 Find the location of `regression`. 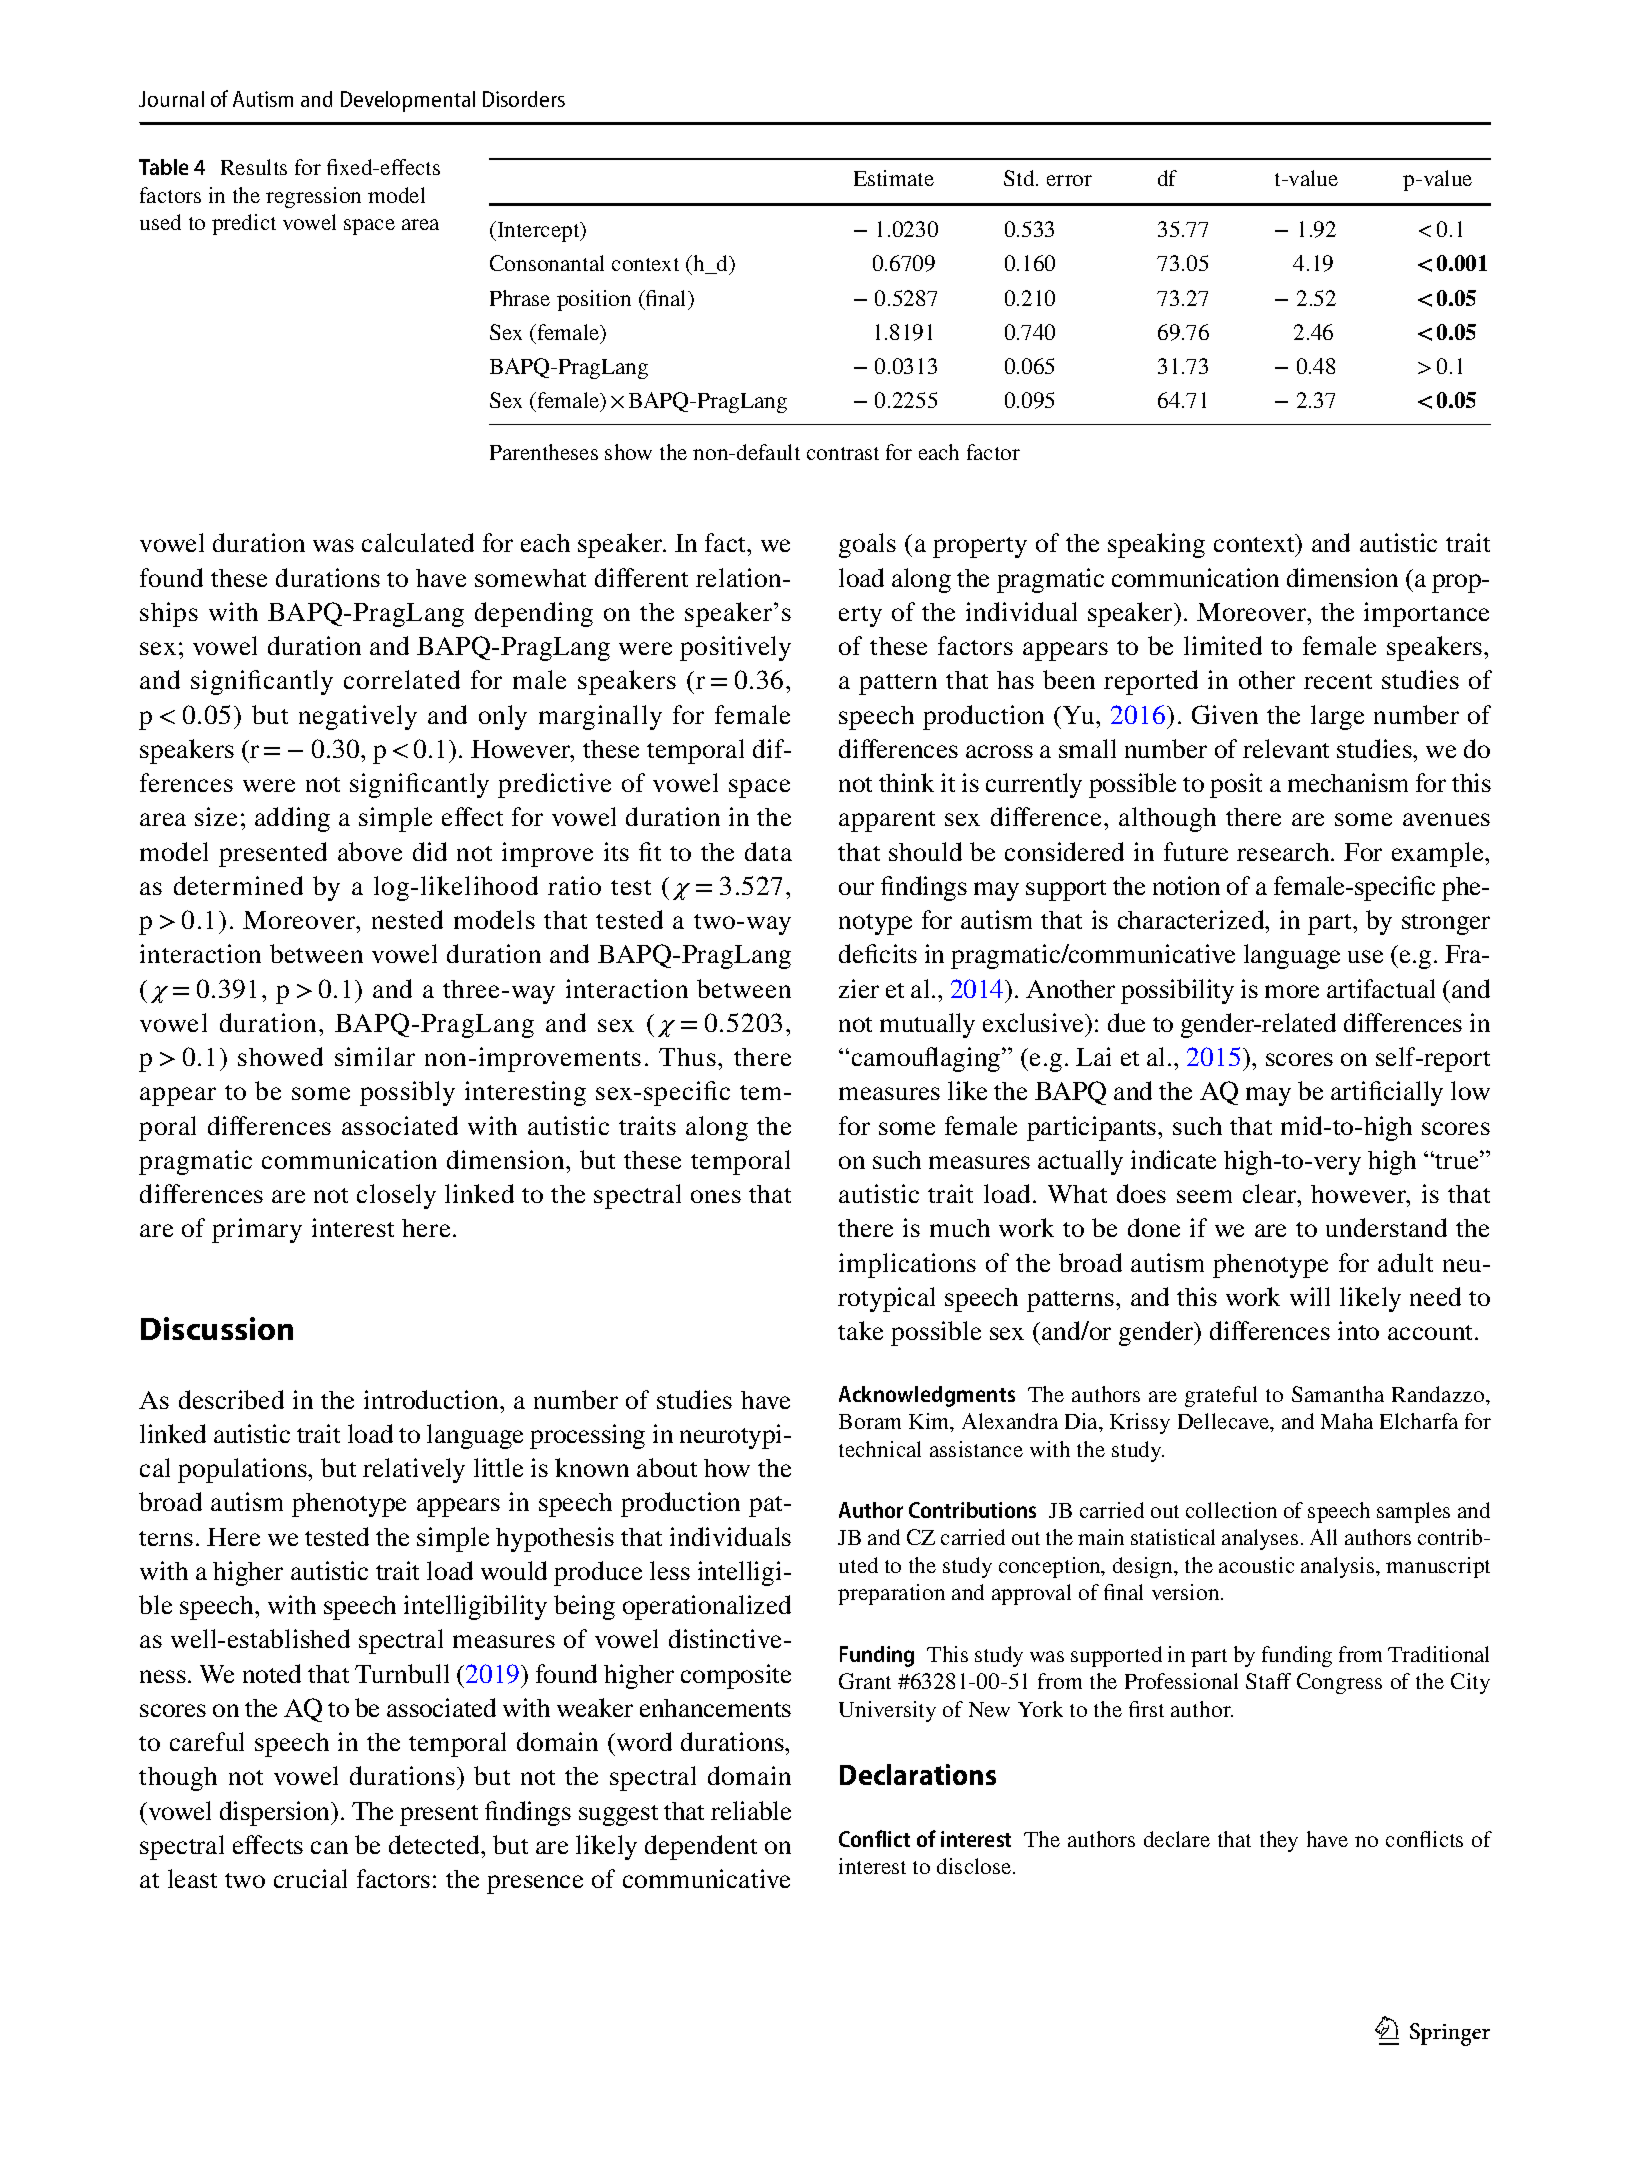

regression is located at coordinates (313, 197).
